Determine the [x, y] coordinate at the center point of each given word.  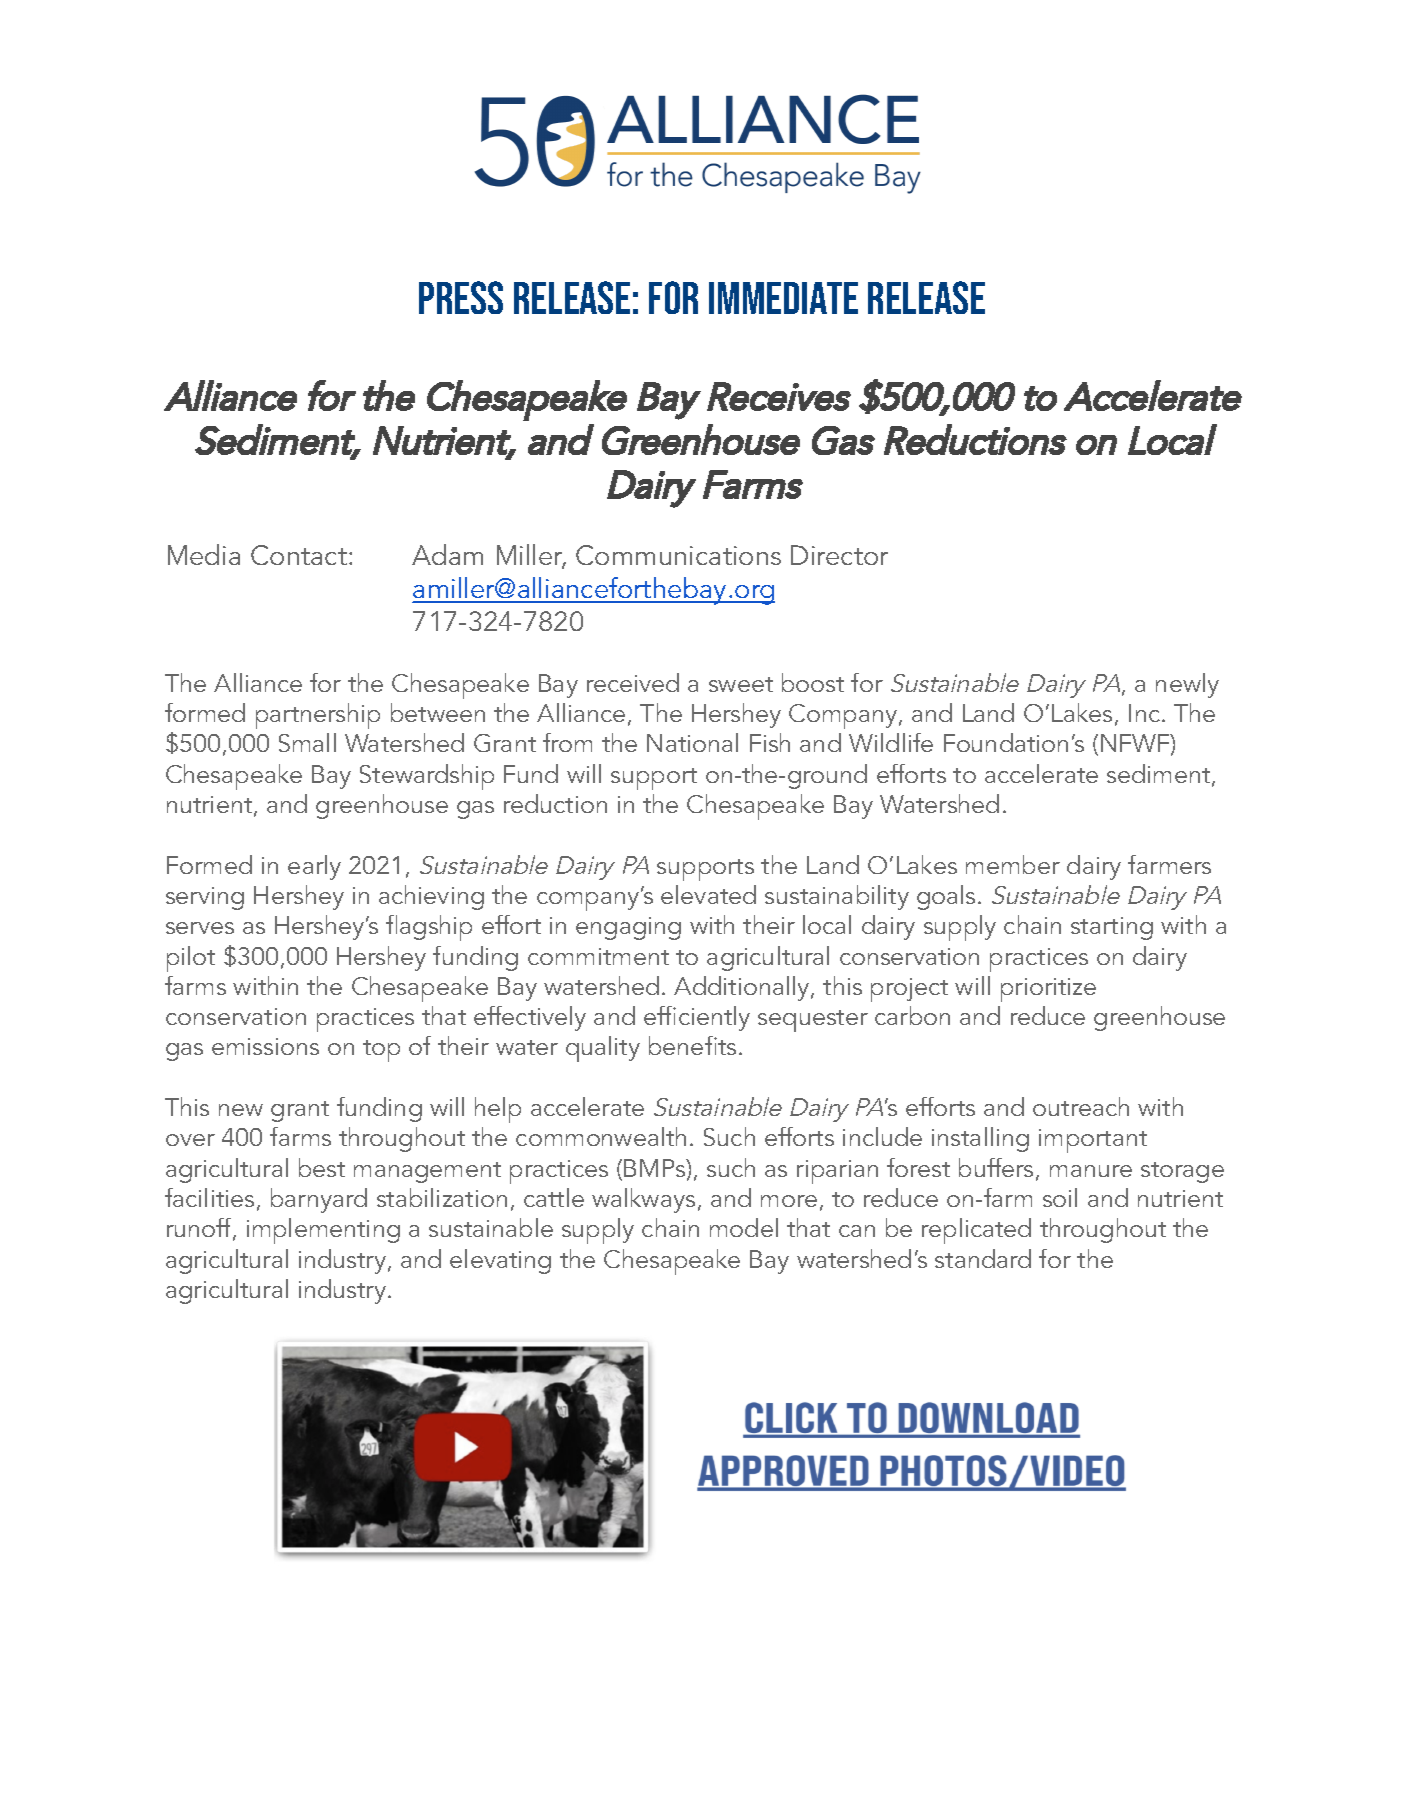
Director [839, 555]
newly [1187, 685]
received [633, 682]
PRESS [461, 297]
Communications [678, 555]
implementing [323, 1231]
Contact [299, 555]
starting [1112, 928]
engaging [628, 928]
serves [200, 928]
